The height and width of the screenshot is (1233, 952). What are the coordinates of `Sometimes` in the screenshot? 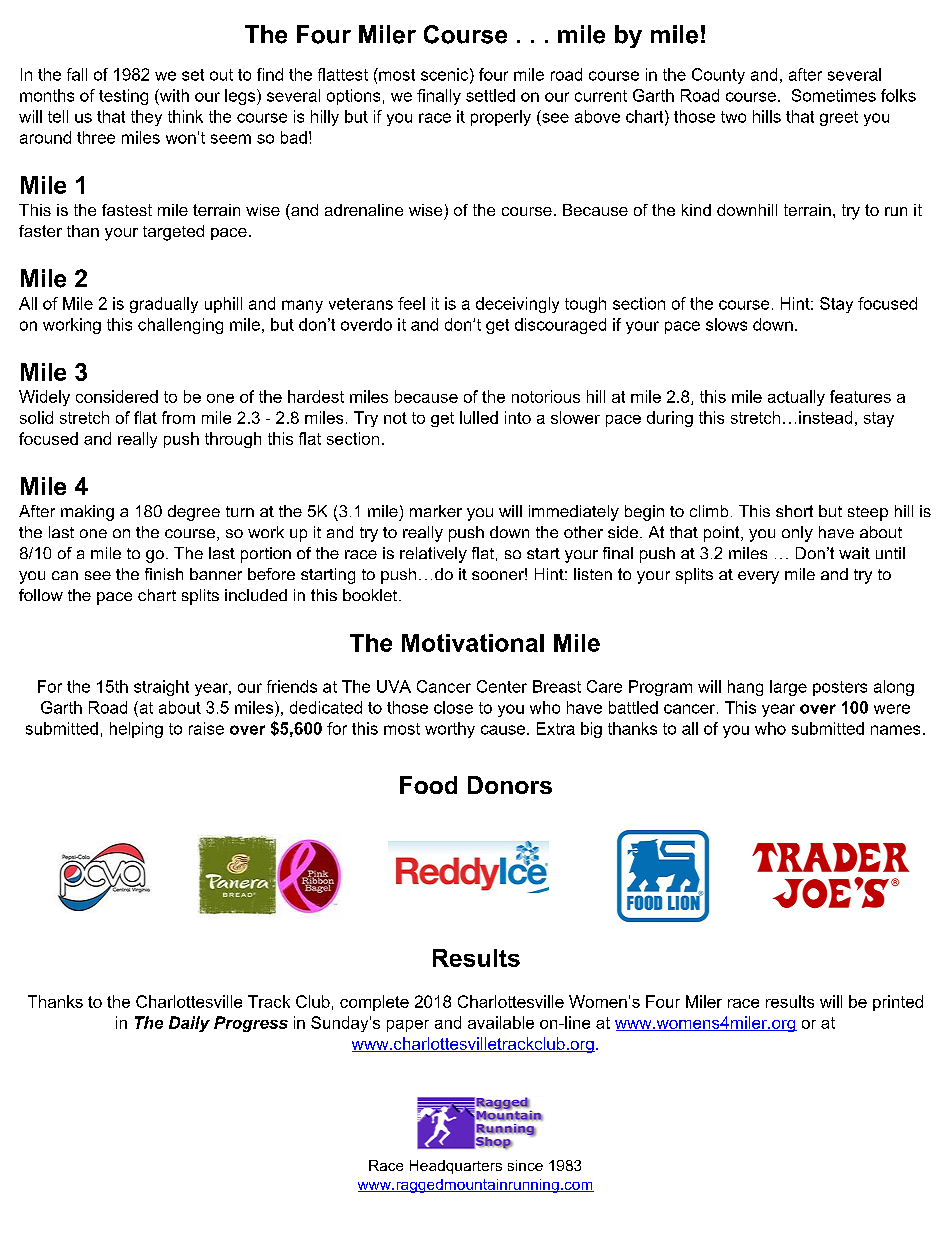 It's located at (834, 95).
